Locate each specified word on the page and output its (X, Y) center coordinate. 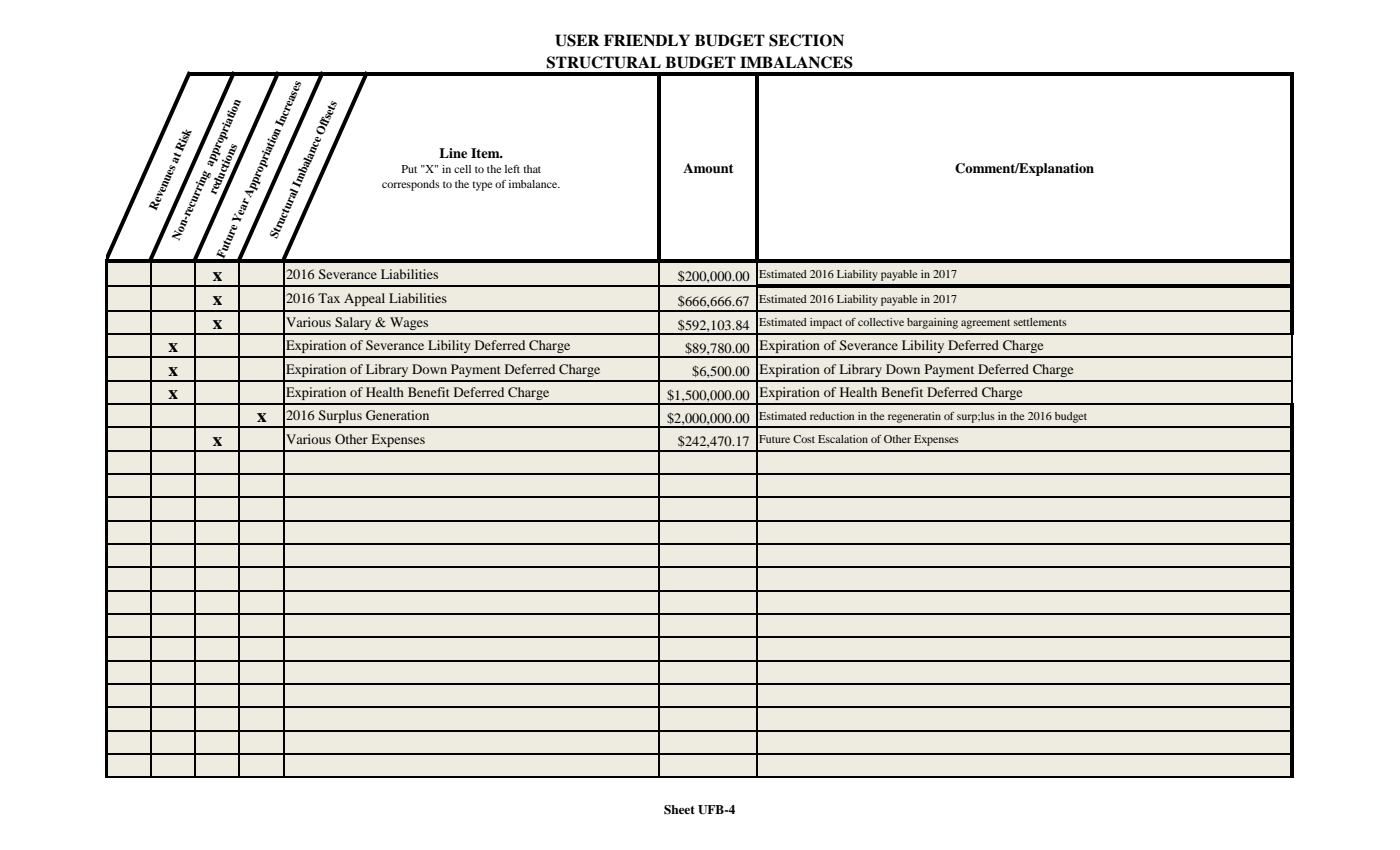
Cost (804, 439)
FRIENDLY (647, 40)
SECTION (806, 40)
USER (577, 40)
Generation (397, 415)
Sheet (679, 810)
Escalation (843, 439)
